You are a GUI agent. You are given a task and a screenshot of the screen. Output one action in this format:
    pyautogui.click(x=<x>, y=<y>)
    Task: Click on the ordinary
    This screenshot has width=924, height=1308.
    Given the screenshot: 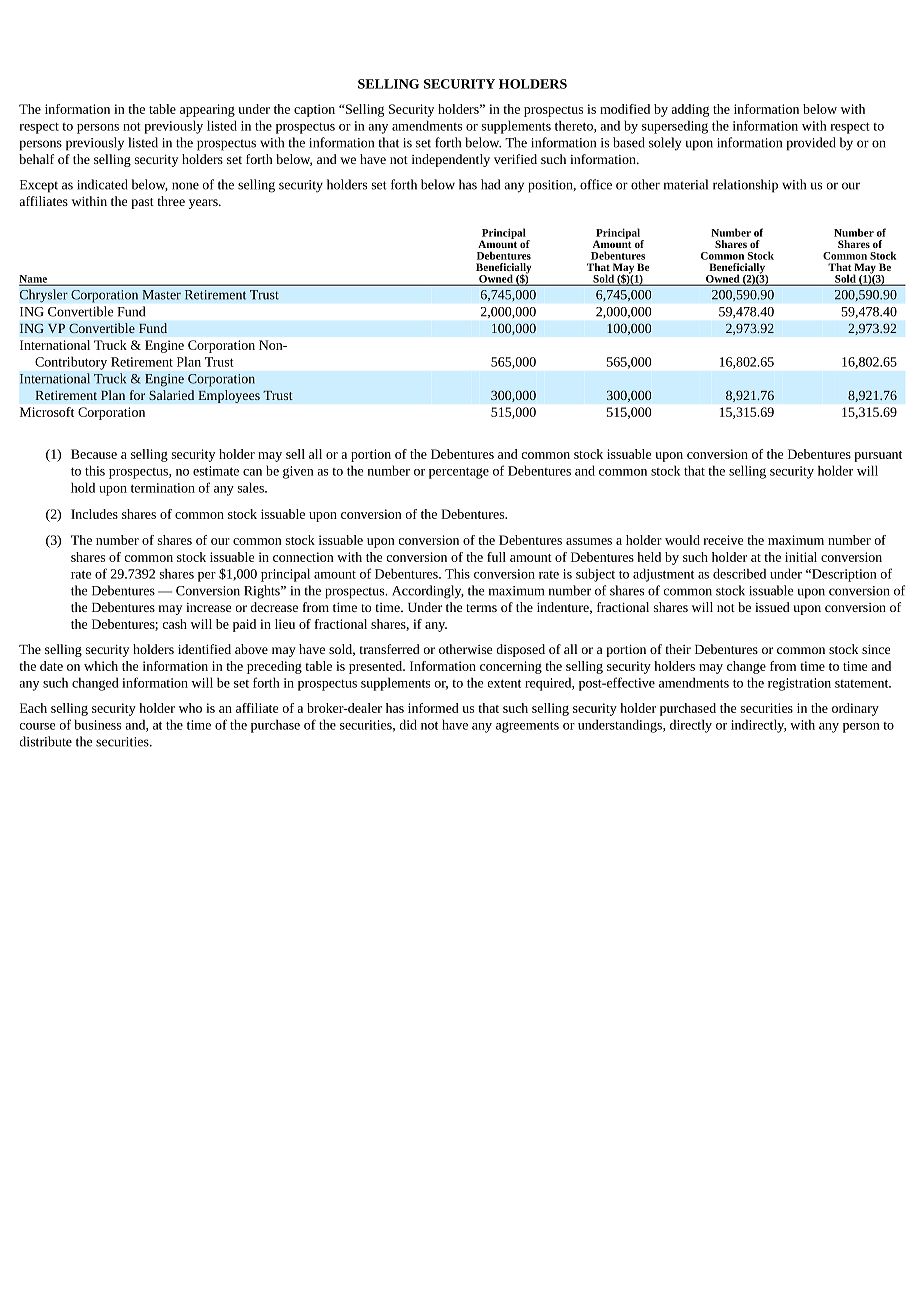 What is the action you would take?
    pyautogui.click(x=855, y=709)
